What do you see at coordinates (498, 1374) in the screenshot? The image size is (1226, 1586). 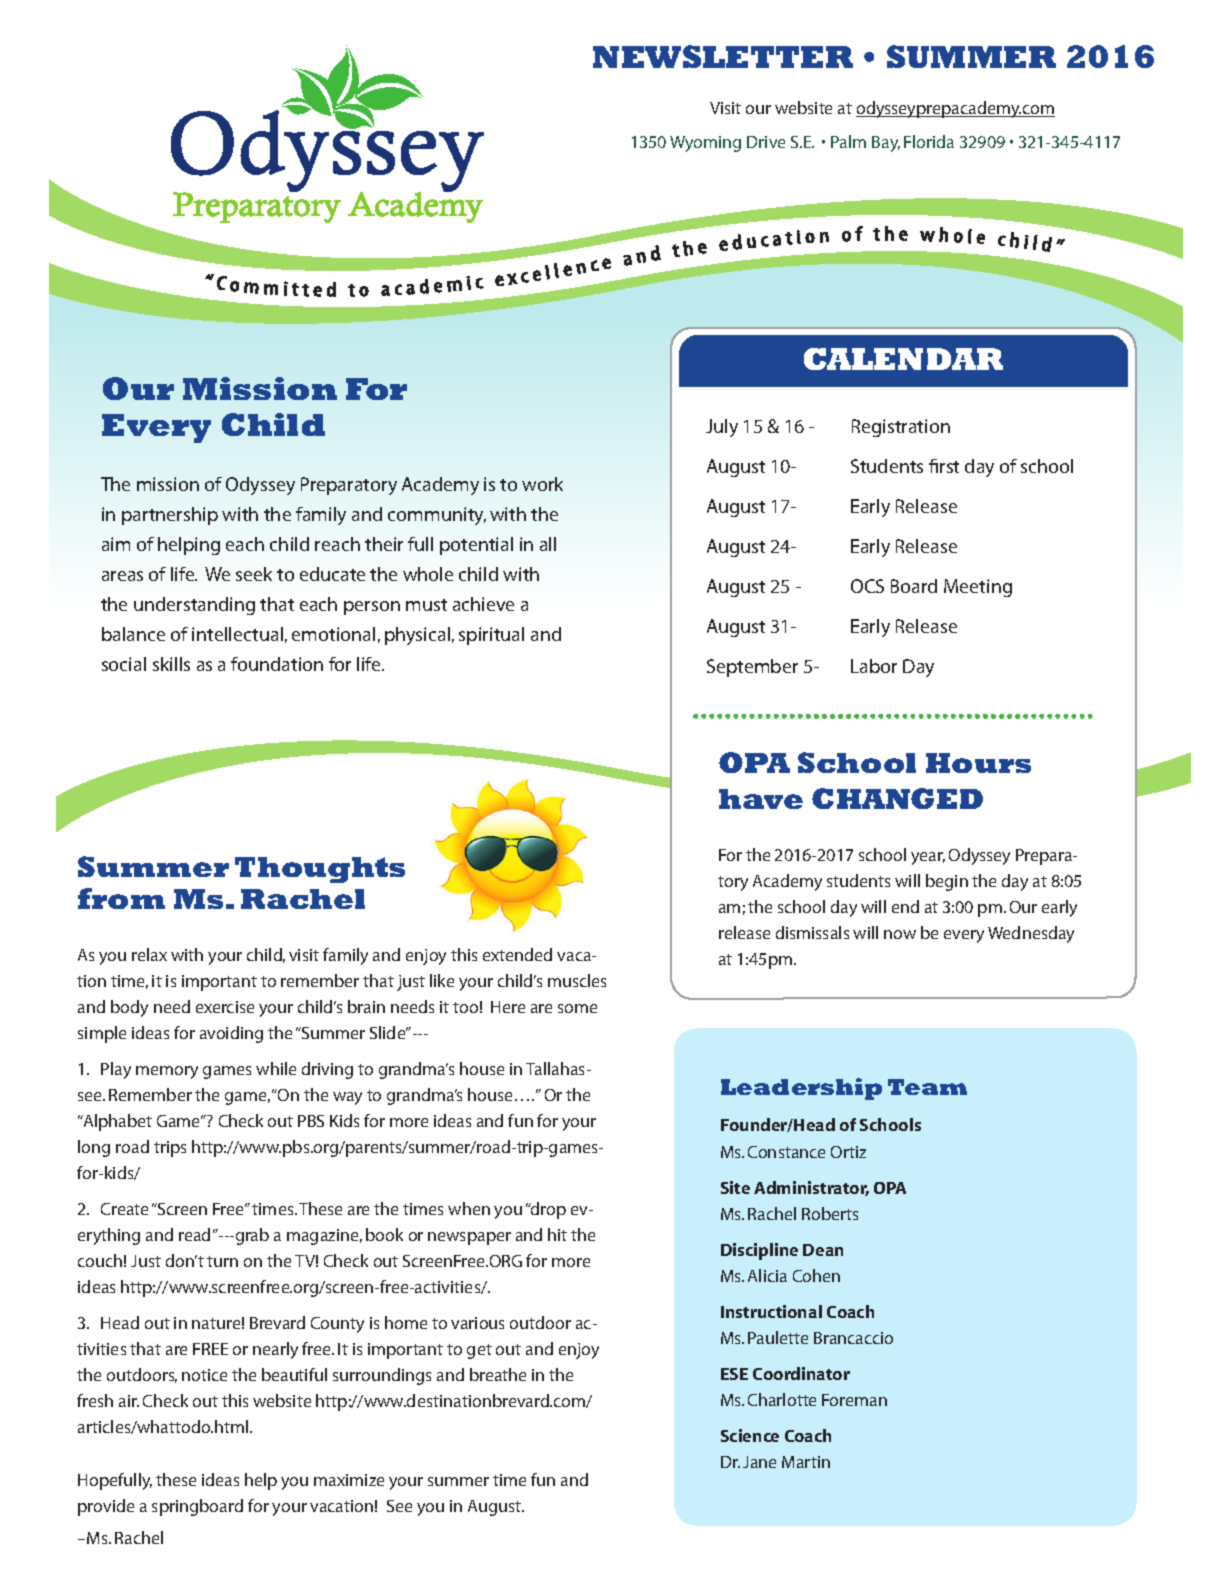 I see `breathe` at bounding box center [498, 1374].
